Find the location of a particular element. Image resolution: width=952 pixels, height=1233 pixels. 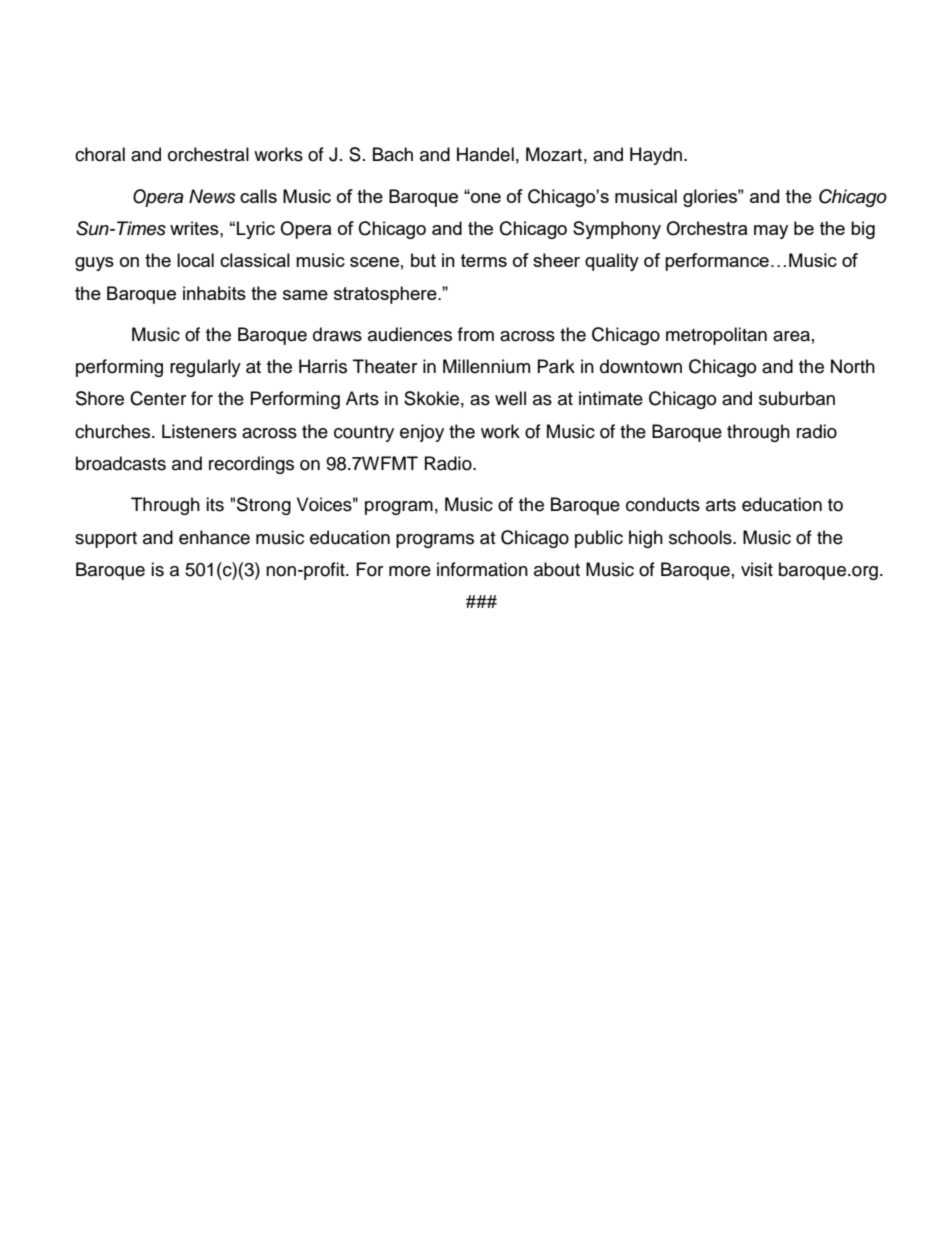

enhance is located at coordinates (214, 537).
